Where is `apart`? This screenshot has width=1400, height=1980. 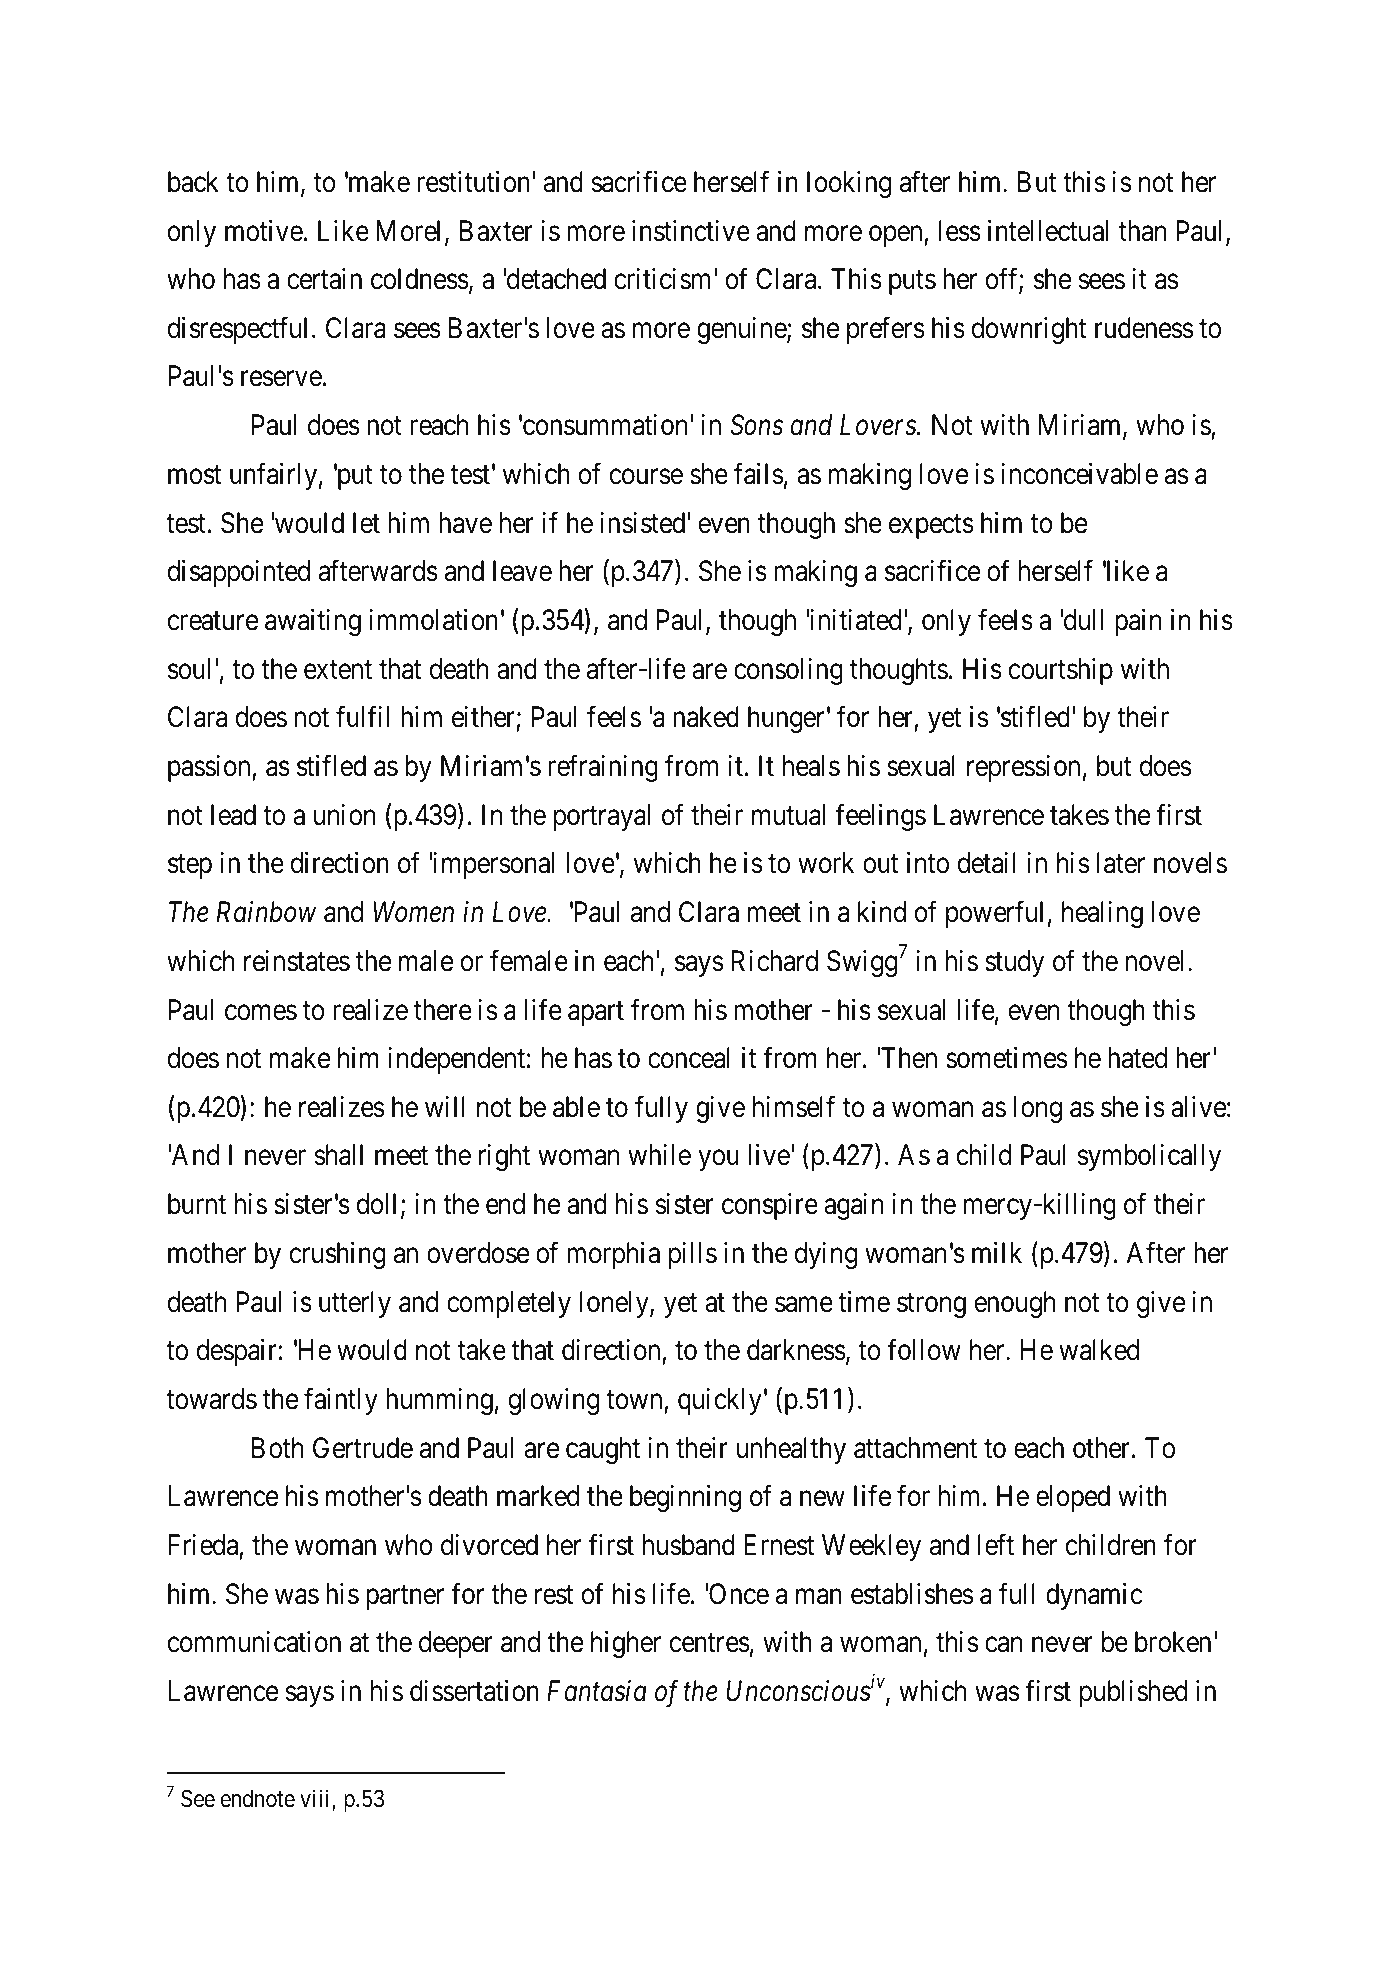
apart is located at coordinates (596, 1013).
